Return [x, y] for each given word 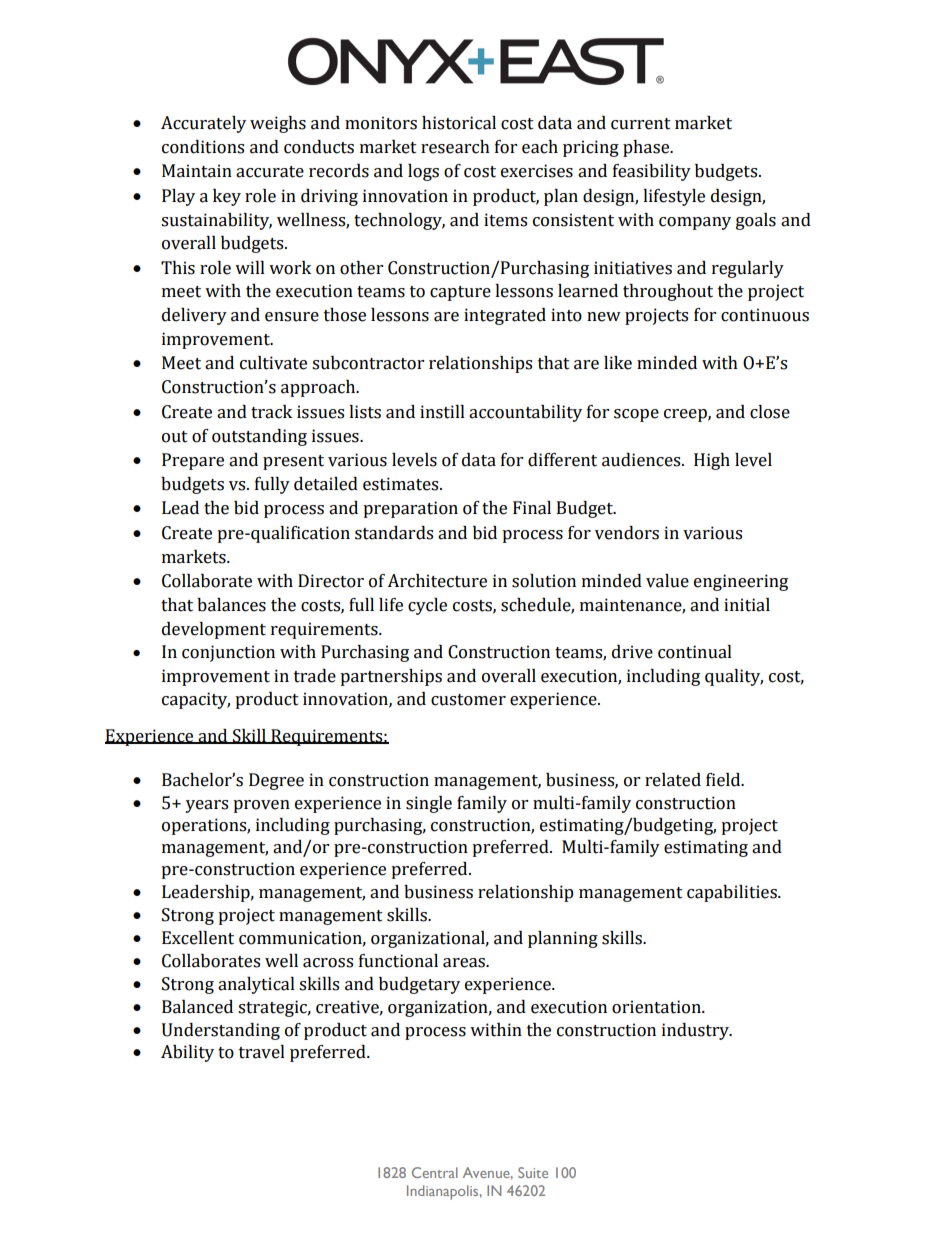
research [455, 147]
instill [442, 412]
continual [695, 652]
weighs [278, 124]
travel [262, 1052]
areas [465, 963]
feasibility [652, 172]
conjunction [228, 653]
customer [468, 700]
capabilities [733, 893]
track [271, 412]
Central [435, 1172]
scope [636, 415]
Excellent [198, 938]
